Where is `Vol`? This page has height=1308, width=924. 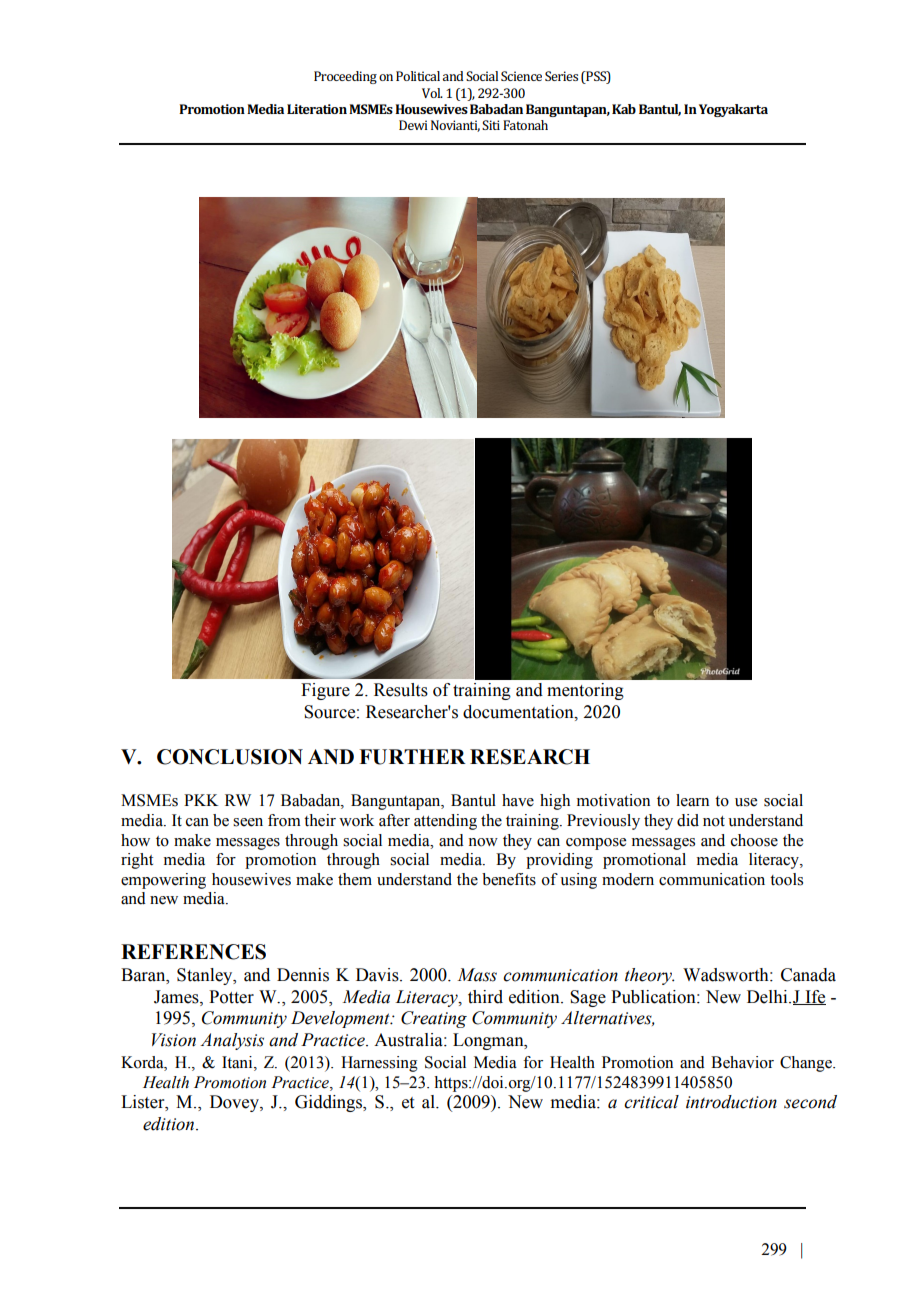 Vol is located at coordinates (432, 93).
